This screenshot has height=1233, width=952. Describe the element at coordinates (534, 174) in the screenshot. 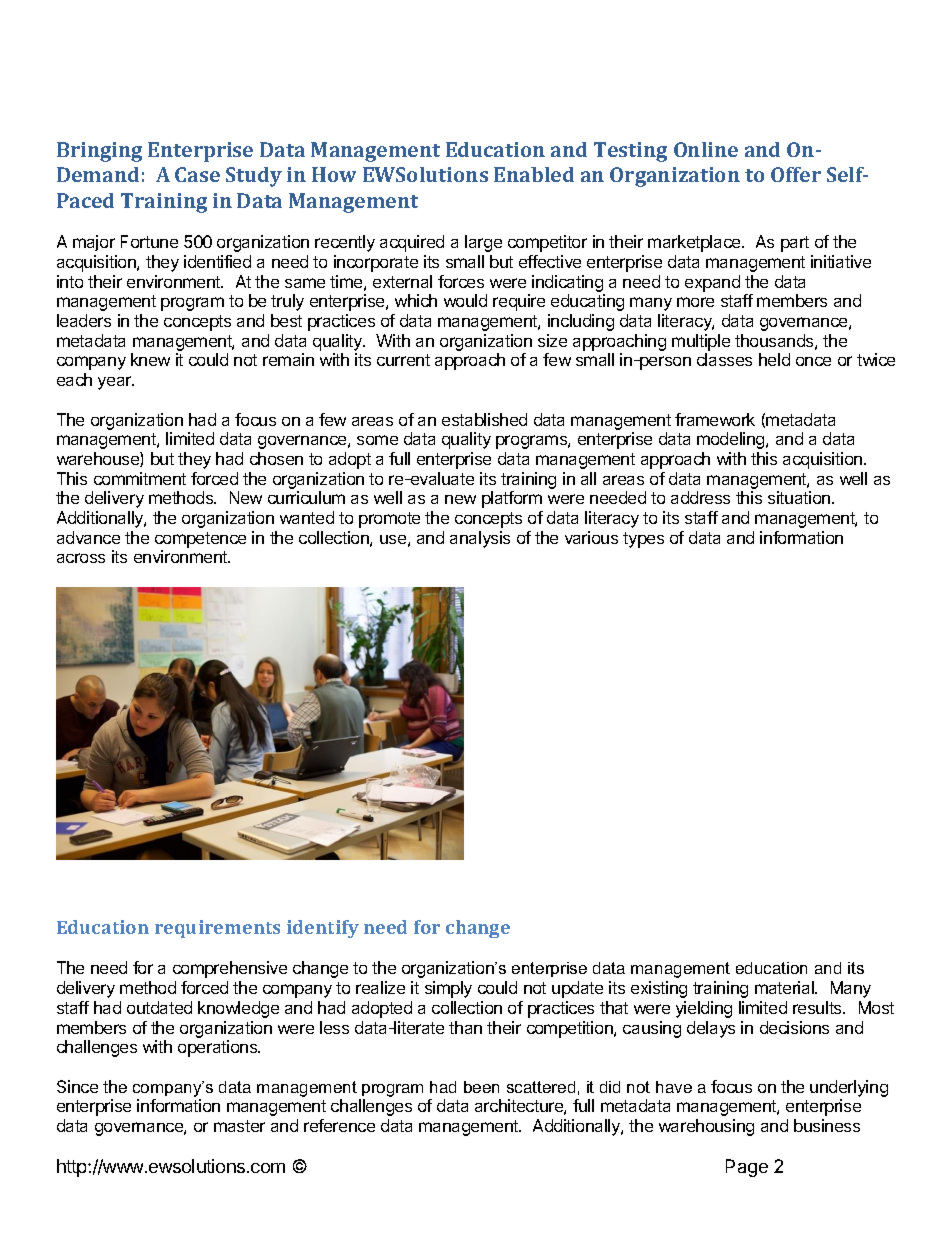

I see `Enabled` at that location.
